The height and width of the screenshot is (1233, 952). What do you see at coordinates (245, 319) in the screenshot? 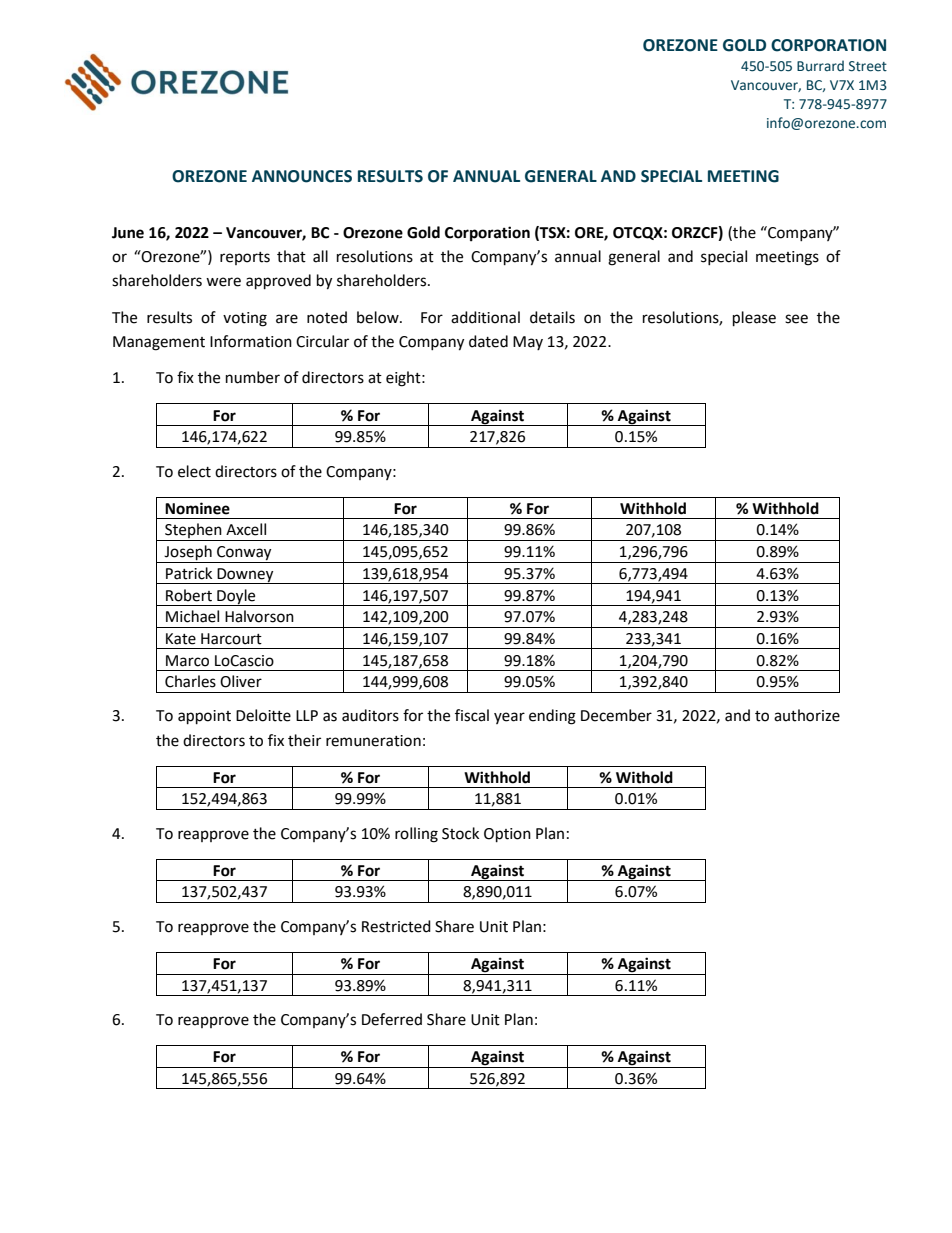
I see `voting` at bounding box center [245, 319].
